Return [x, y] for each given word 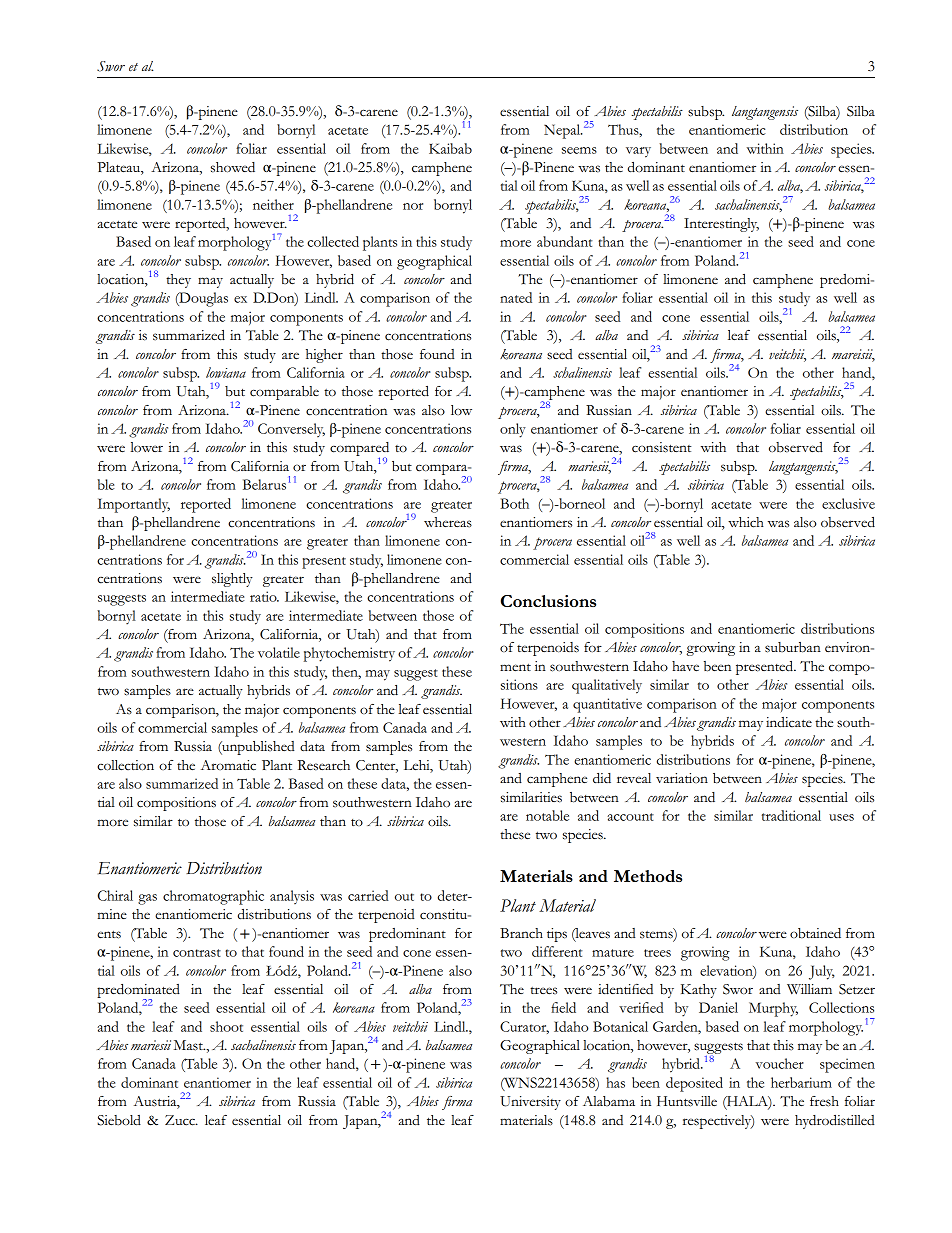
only [513, 430]
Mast [189, 1045]
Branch [521, 933]
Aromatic [228, 765]
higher [324, 356]
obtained [815, 933]
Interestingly [721, 225]
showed [233, 167]
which [746, 522]
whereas [448, 522]
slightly [232, 580]
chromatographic [213, 897]
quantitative [607, 705]
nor [413, 206]
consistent [662, 447]
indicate [789, 722]
